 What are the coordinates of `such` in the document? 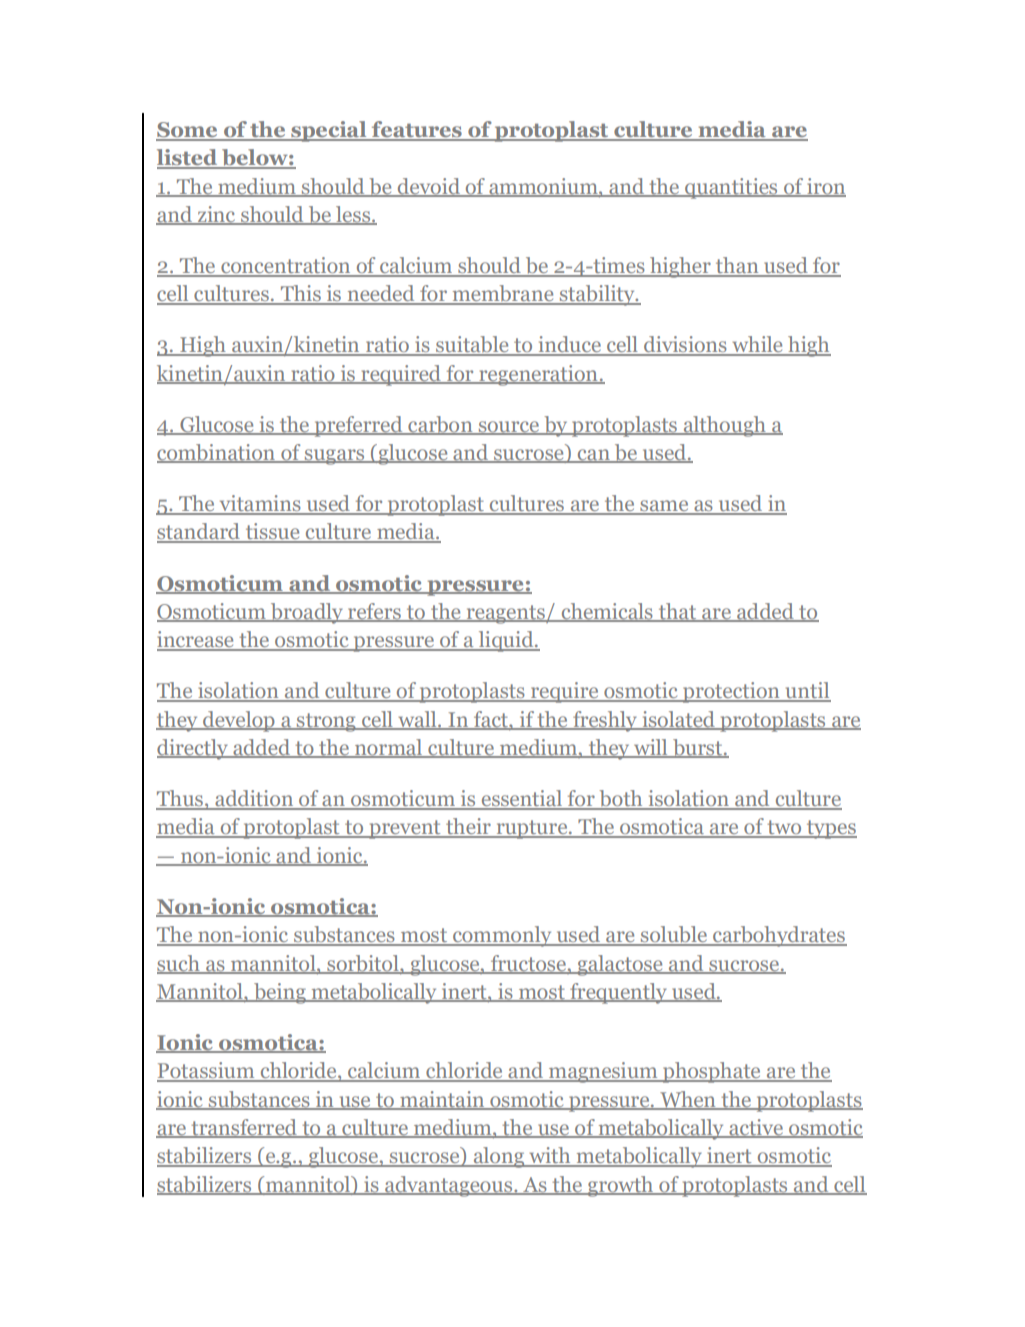 It's located at (179, 964).
